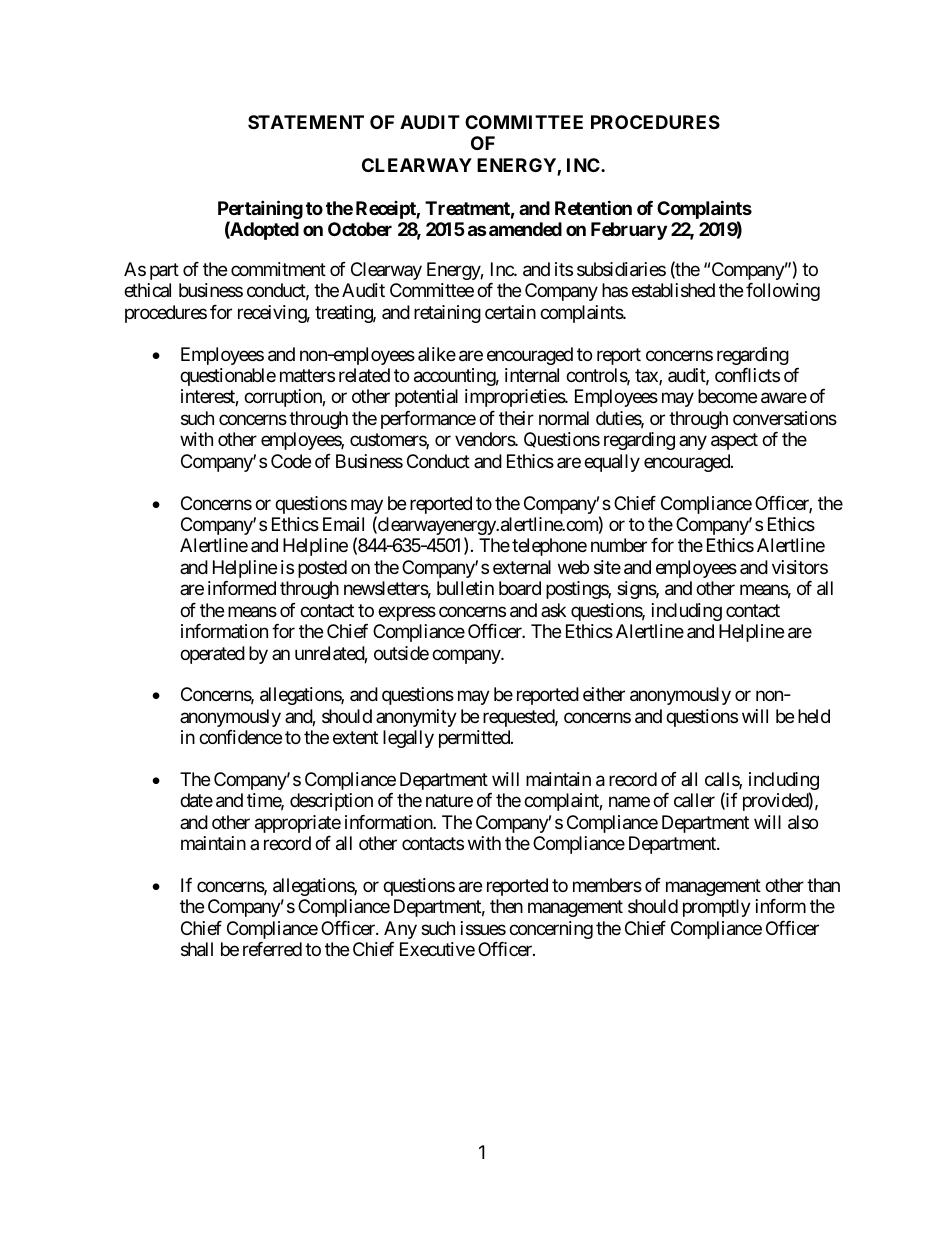  Describe the element at coordinates (814, 716) in the image. I see `held` at that location.
